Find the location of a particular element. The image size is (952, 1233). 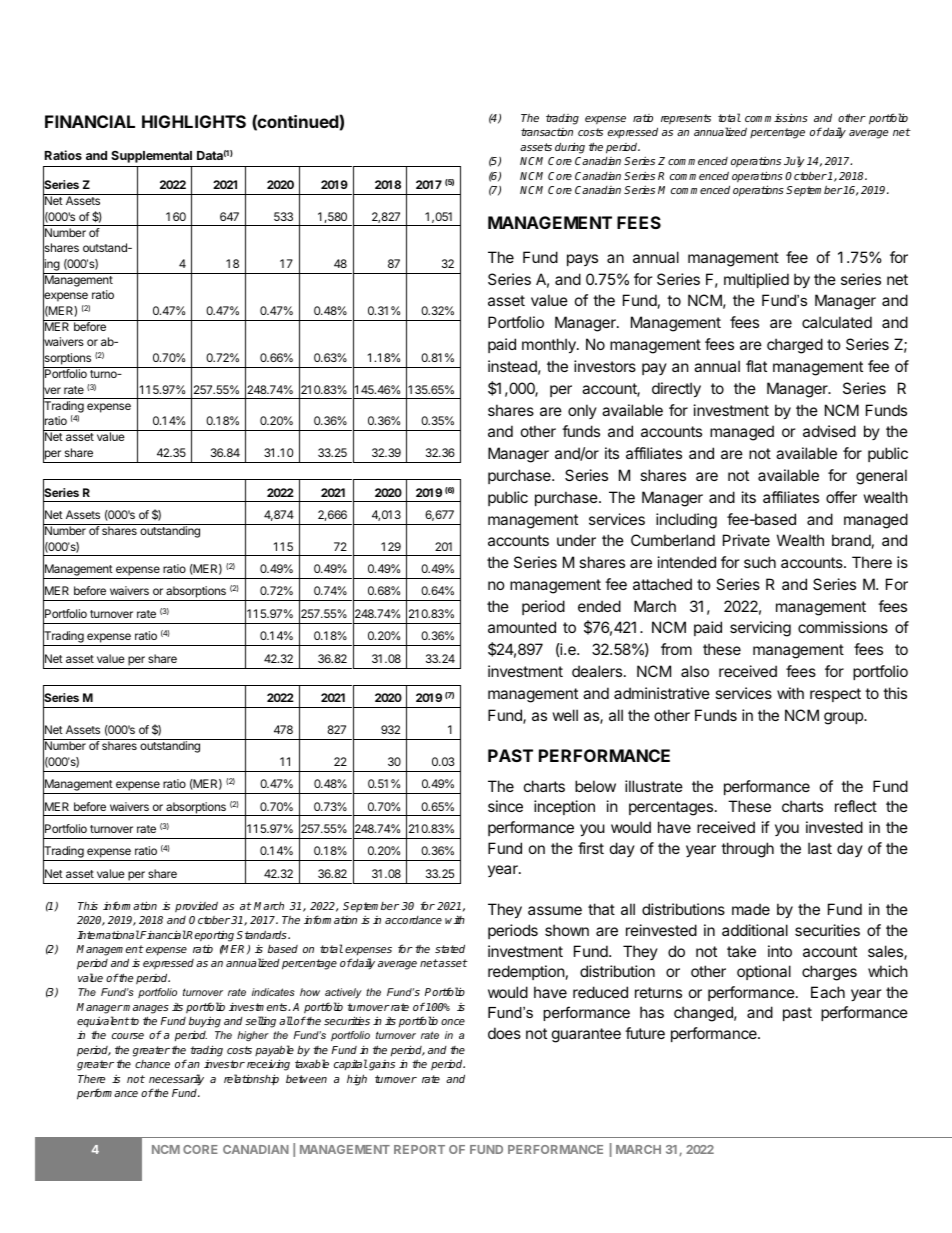

July is located at coordinates (794, 162).
